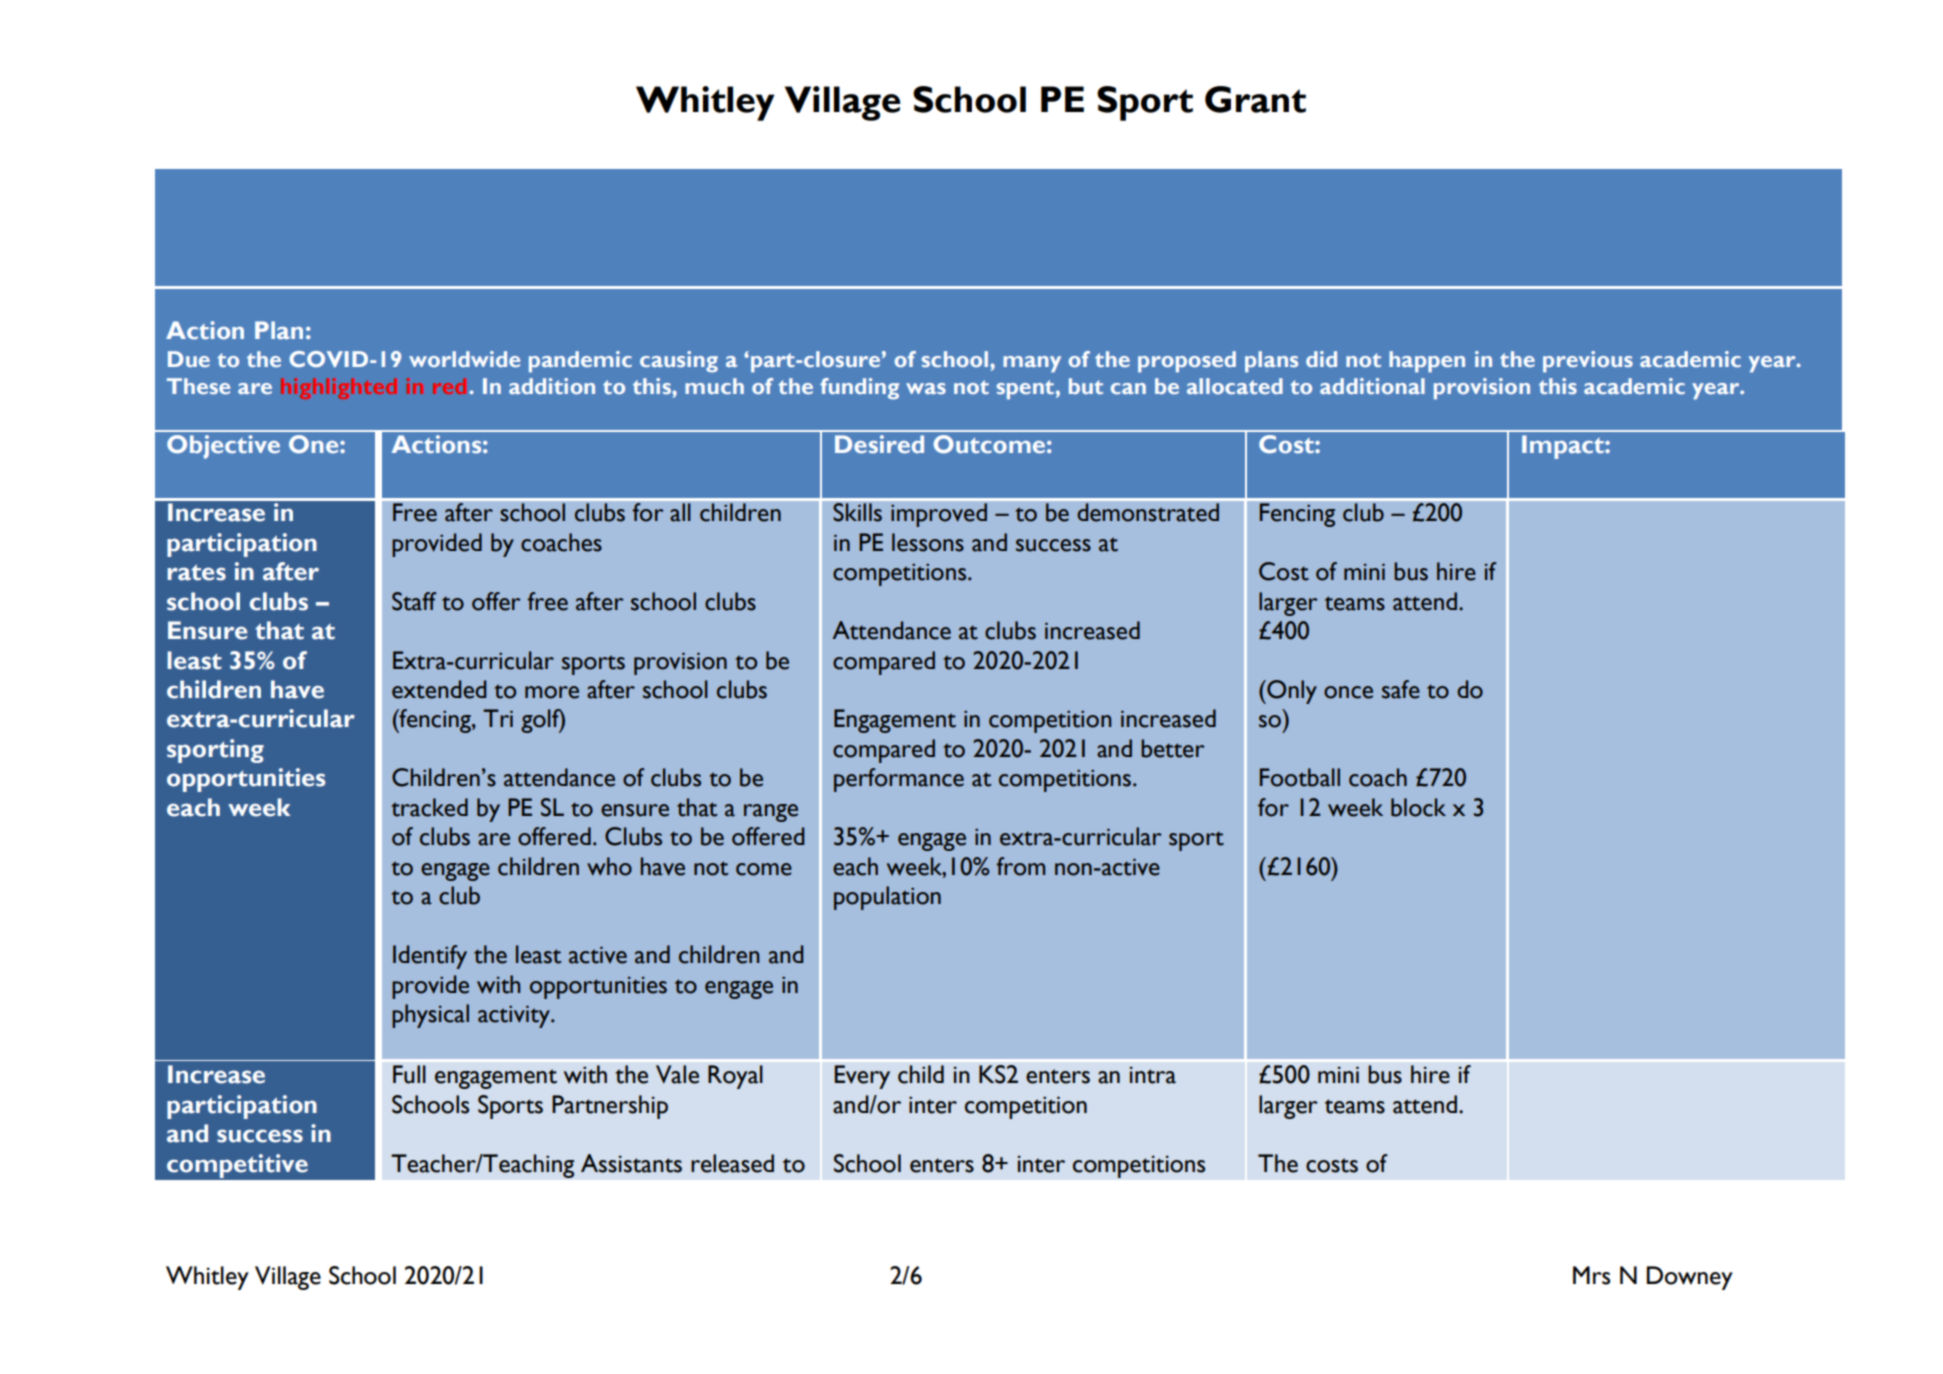 The height and width of the image is (1374, 1943). I want to click on improved, so click(939, 515).
